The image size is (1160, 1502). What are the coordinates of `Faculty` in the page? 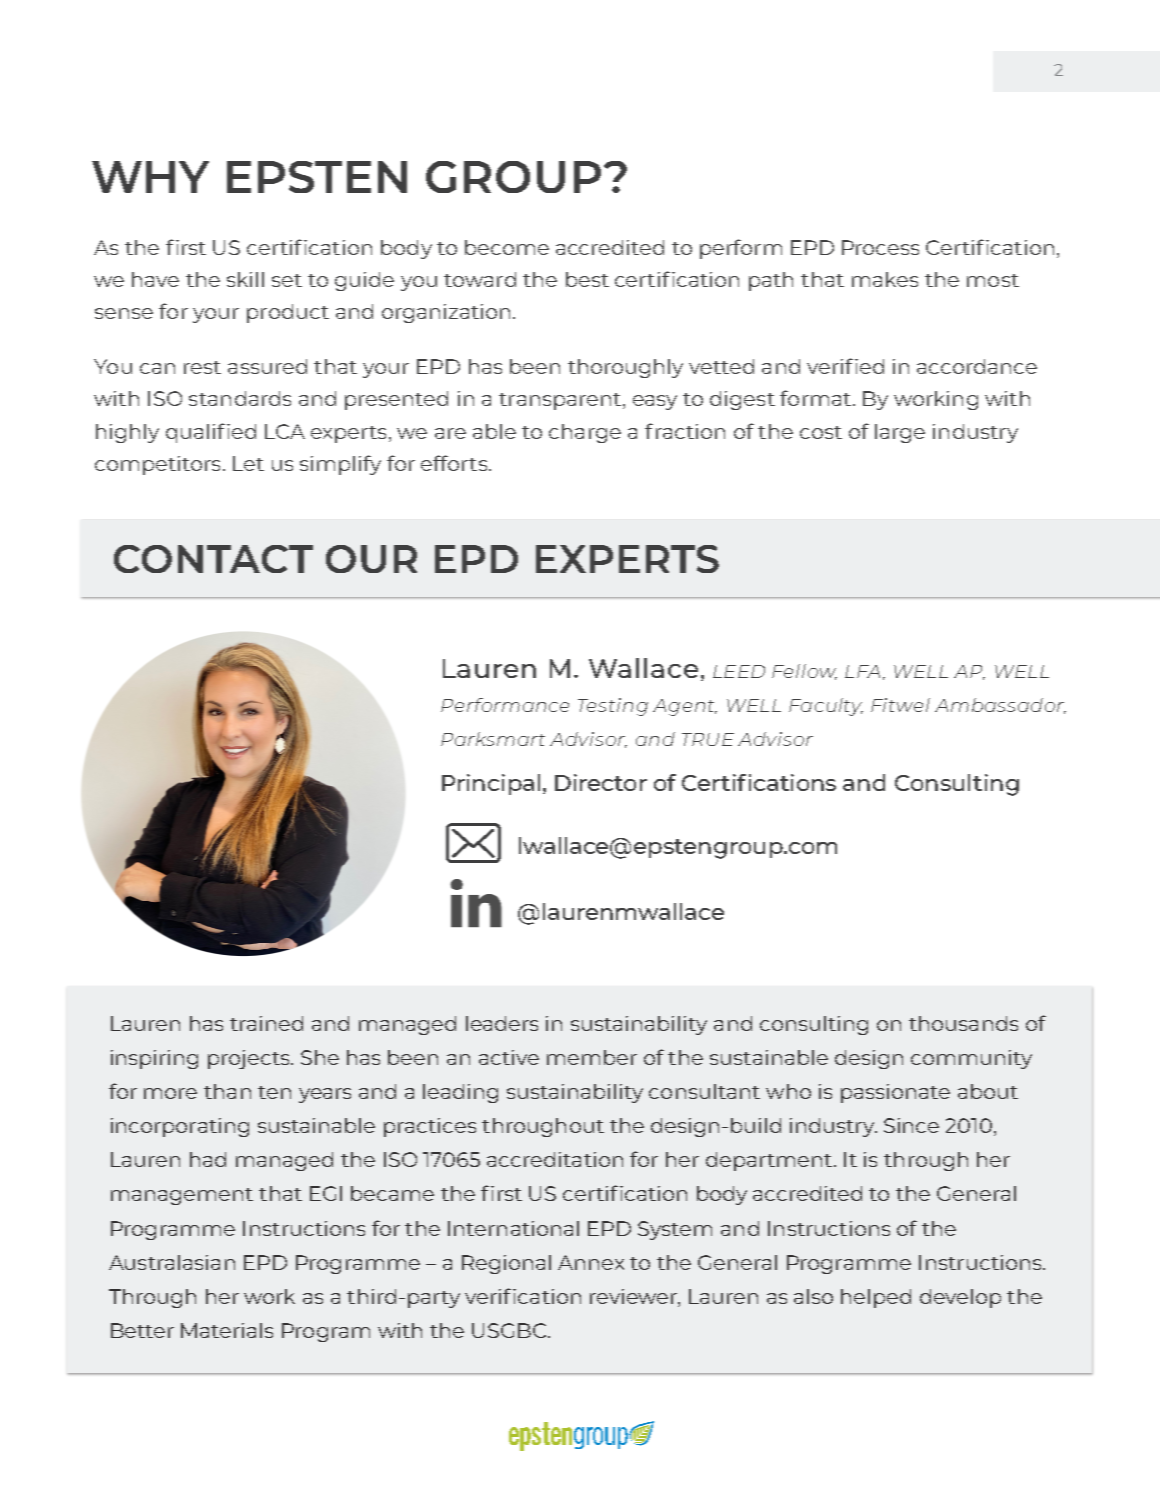 It's located at (826, 707).
